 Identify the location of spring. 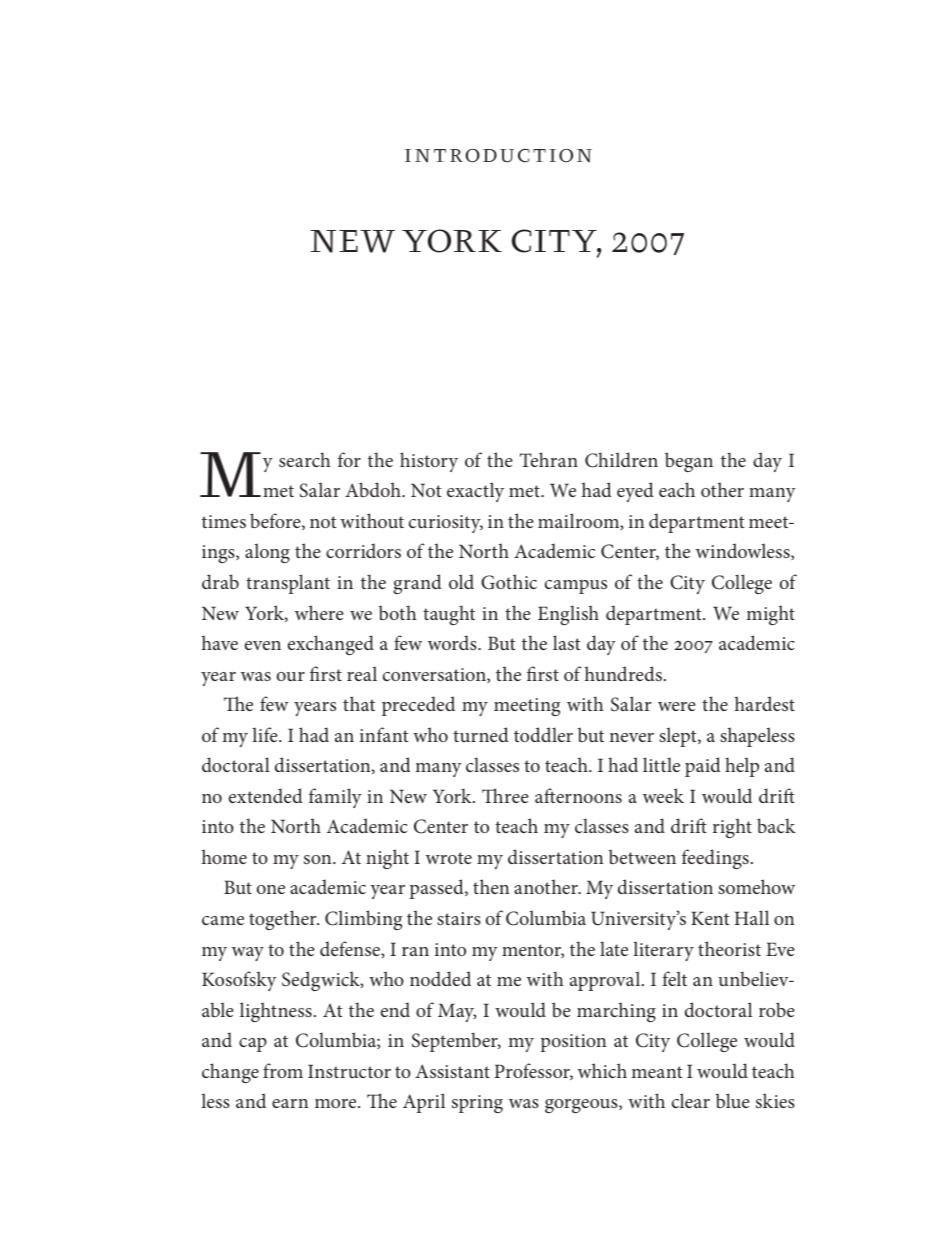
(477, 1104).
